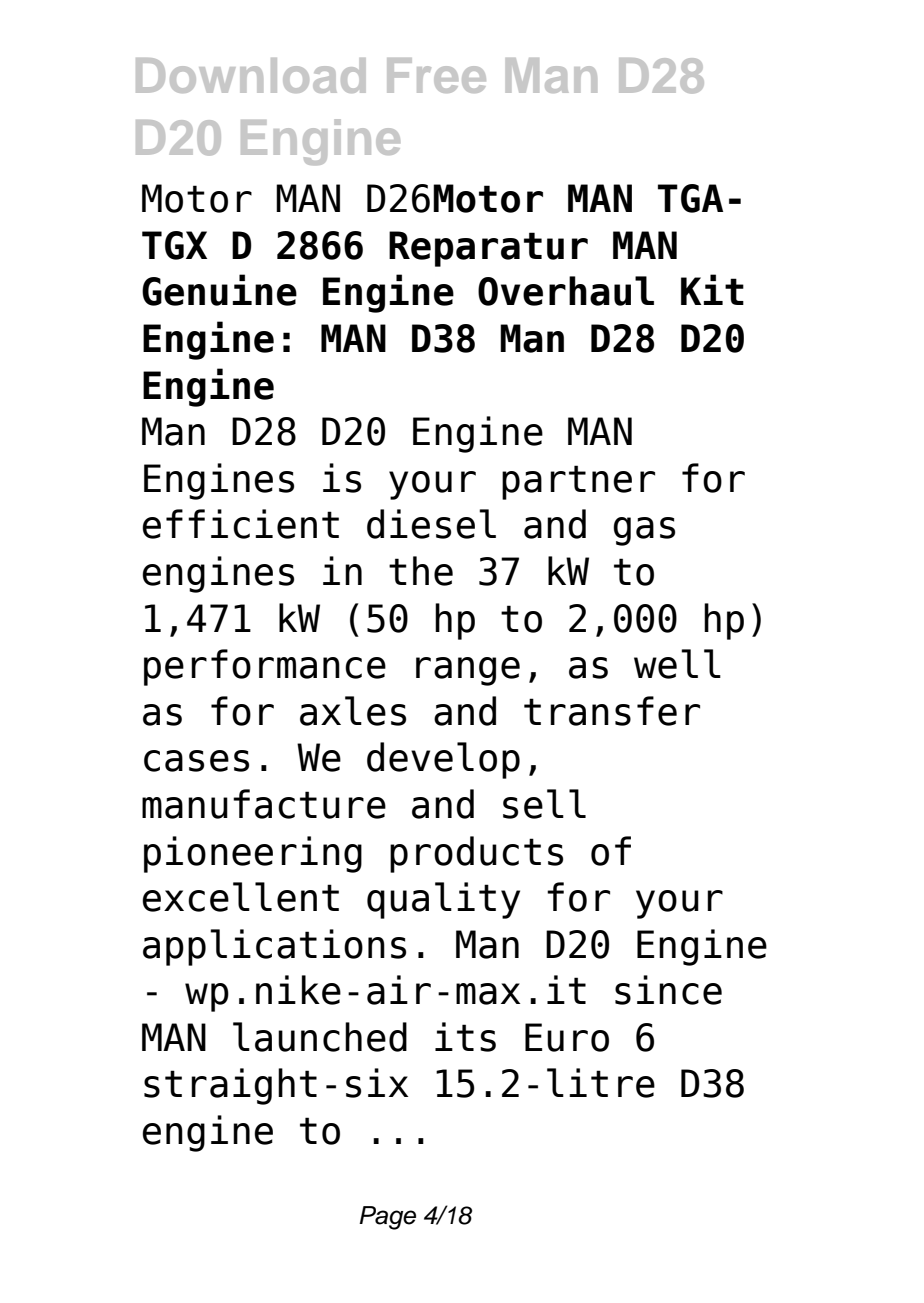 The width and height of the screenshot is (924, 1303). What do you see at coordinates (712, 289) in the screenshot?
I see `Kit` at bounding box center [712, 289].
